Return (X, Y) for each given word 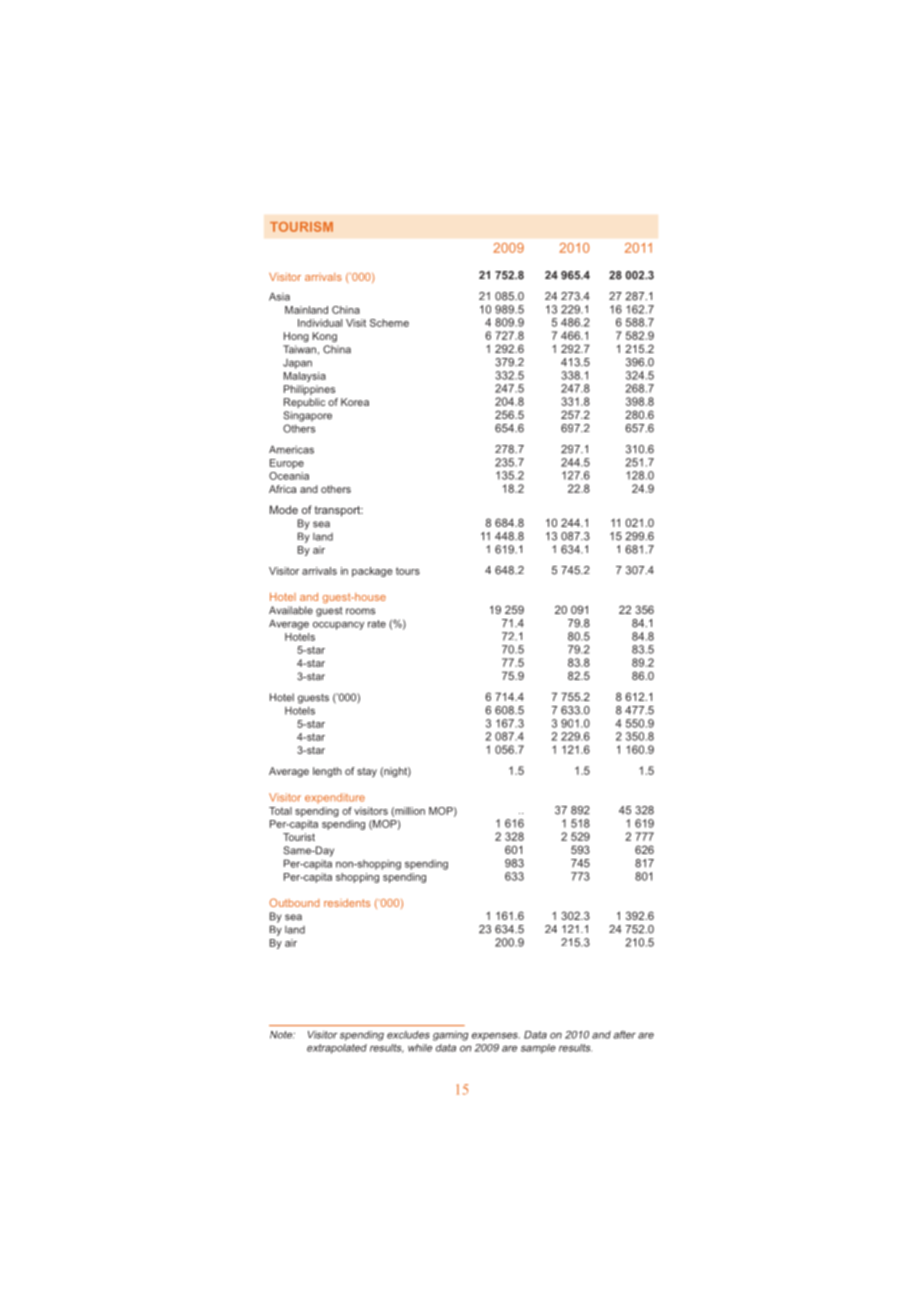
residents (347, 903)
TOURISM (301, 227)
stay (367, 772)
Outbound (294, 902)
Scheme (389, 323)
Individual (320, 323)
